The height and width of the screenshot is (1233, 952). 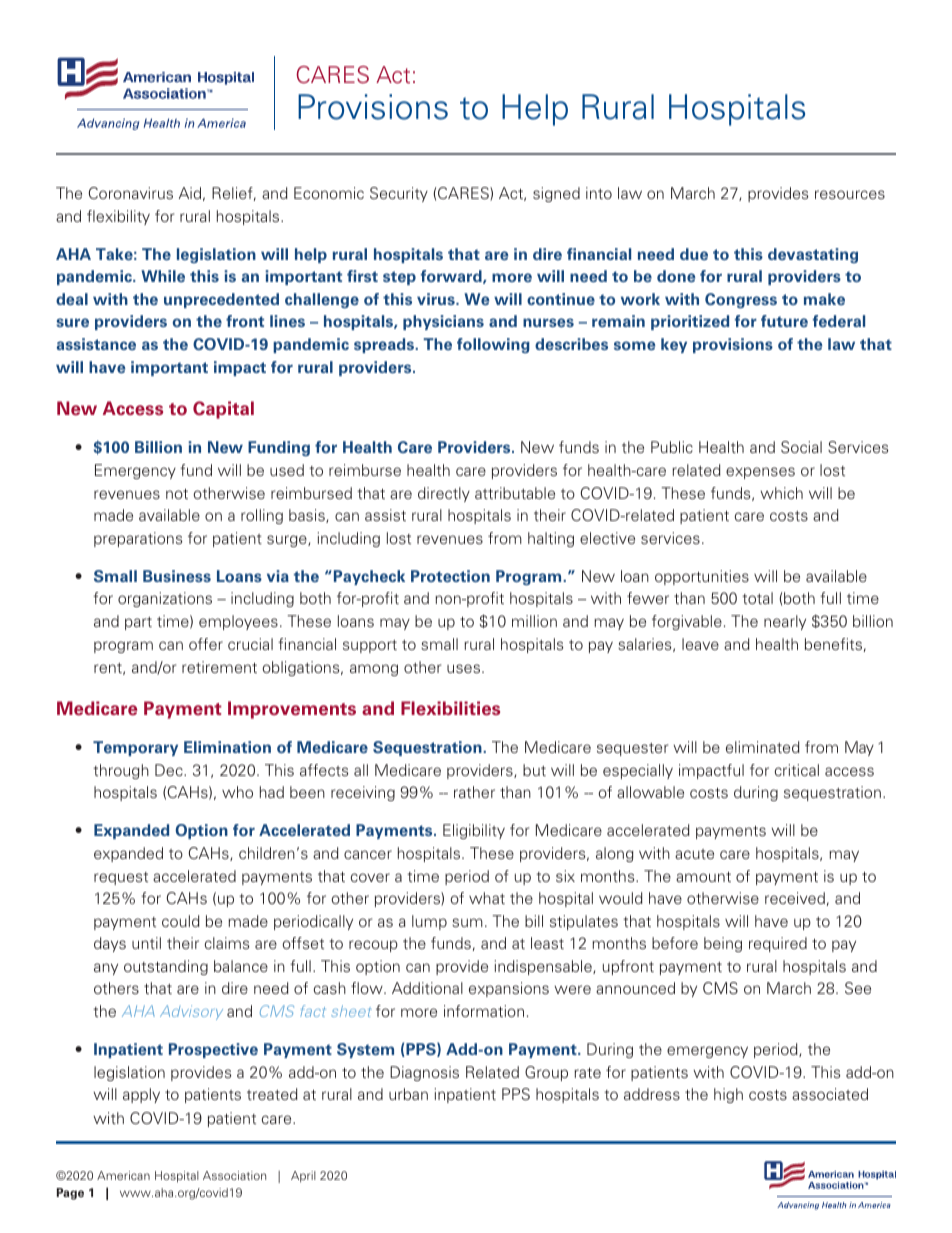 I want to click on among, so click(x=374, y=670).
